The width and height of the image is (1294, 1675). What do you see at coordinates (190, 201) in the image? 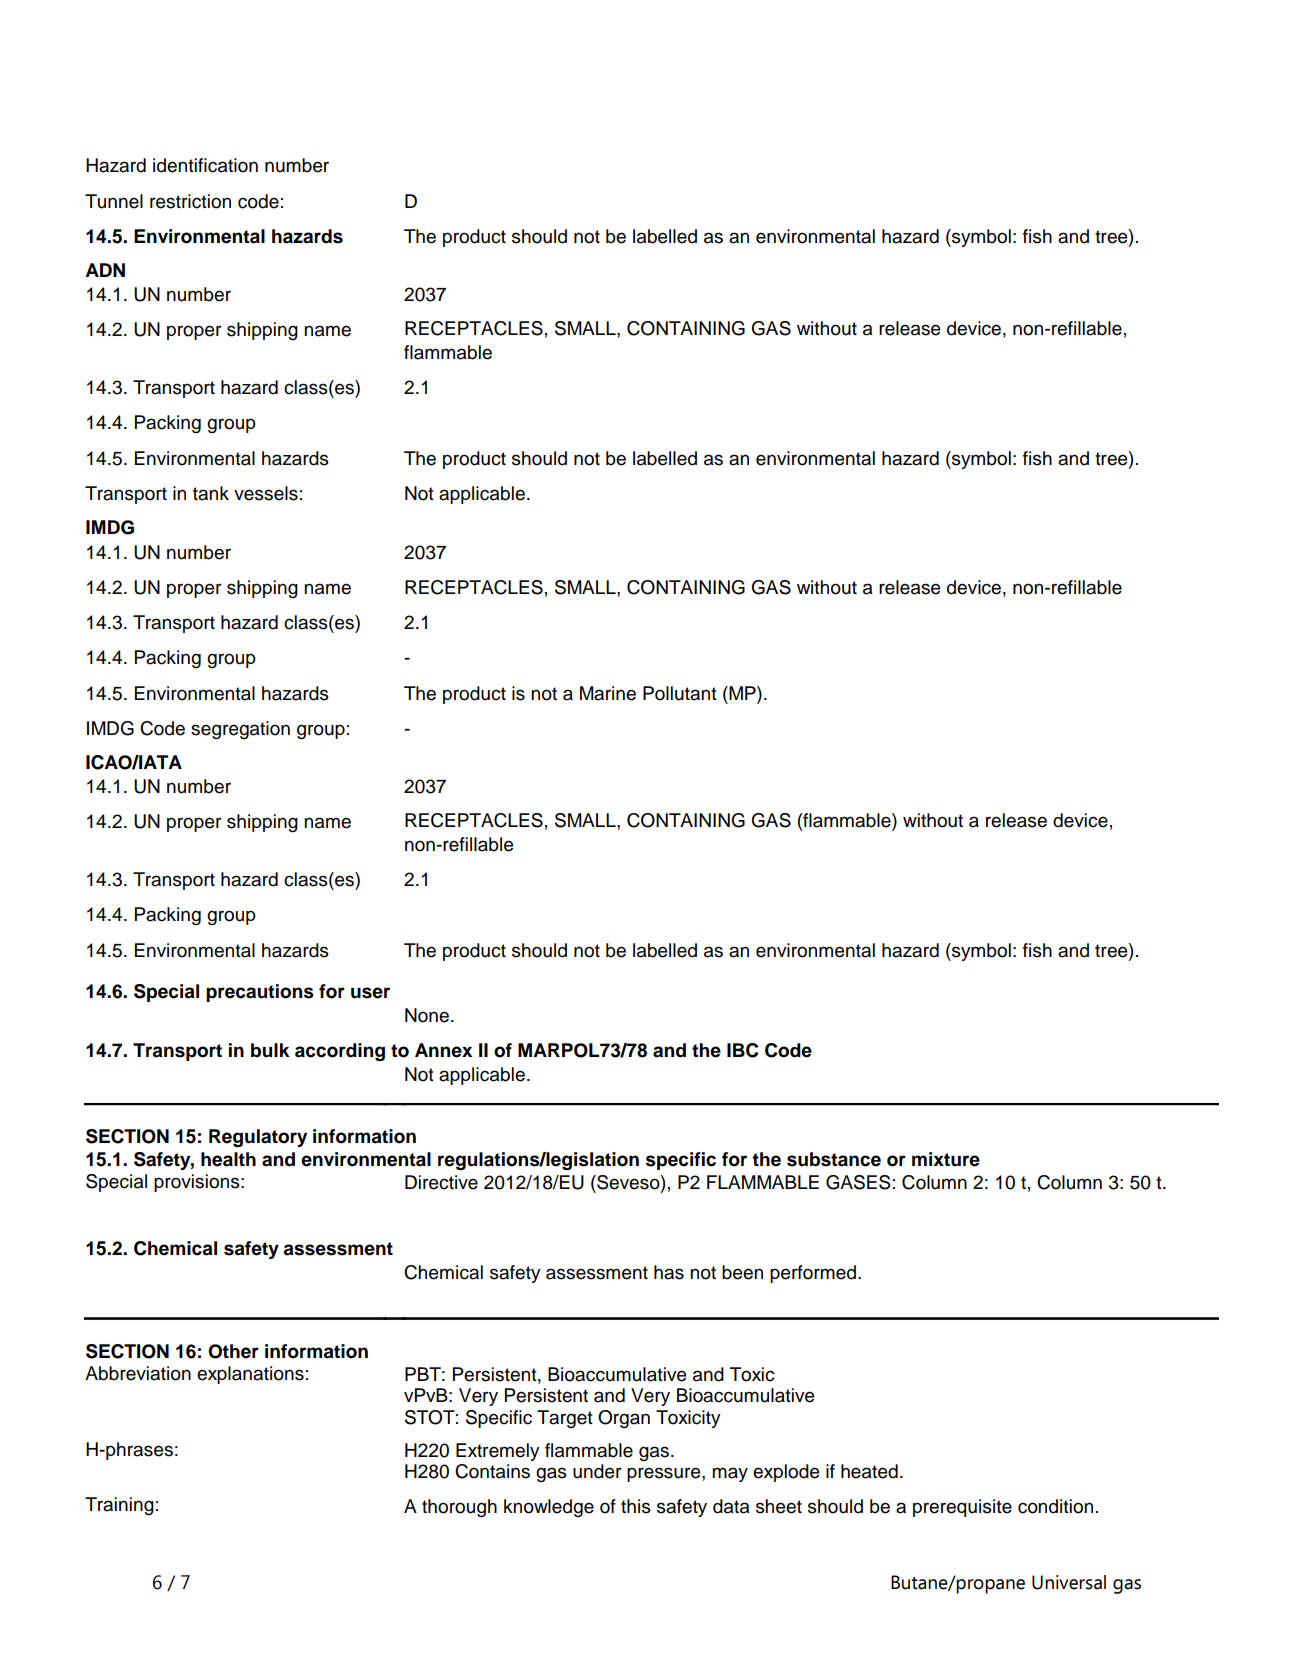
I see `restriction` at bounding box center [190, 201].
